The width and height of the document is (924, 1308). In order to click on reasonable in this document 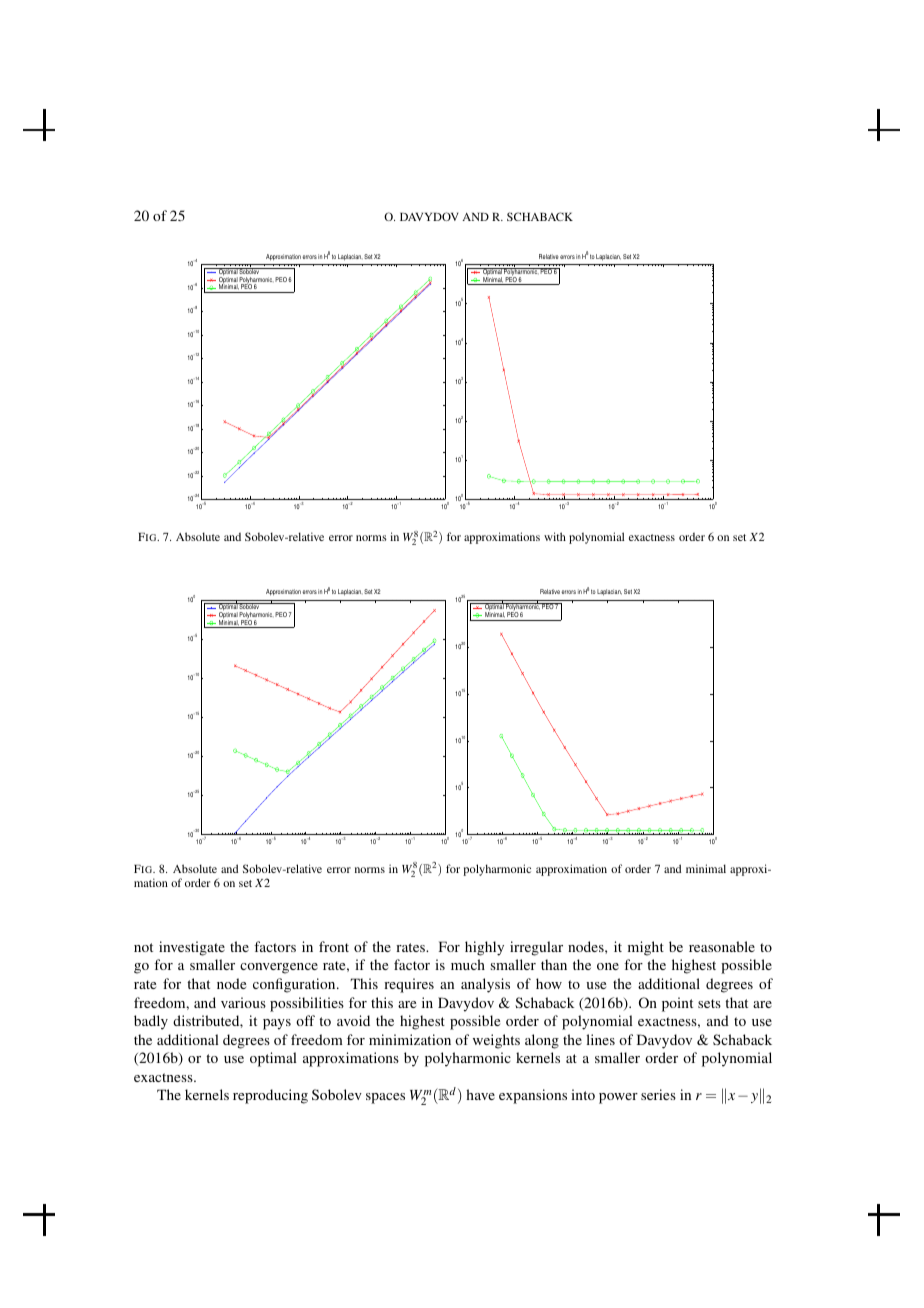, I will do `click(722, 946)`.
